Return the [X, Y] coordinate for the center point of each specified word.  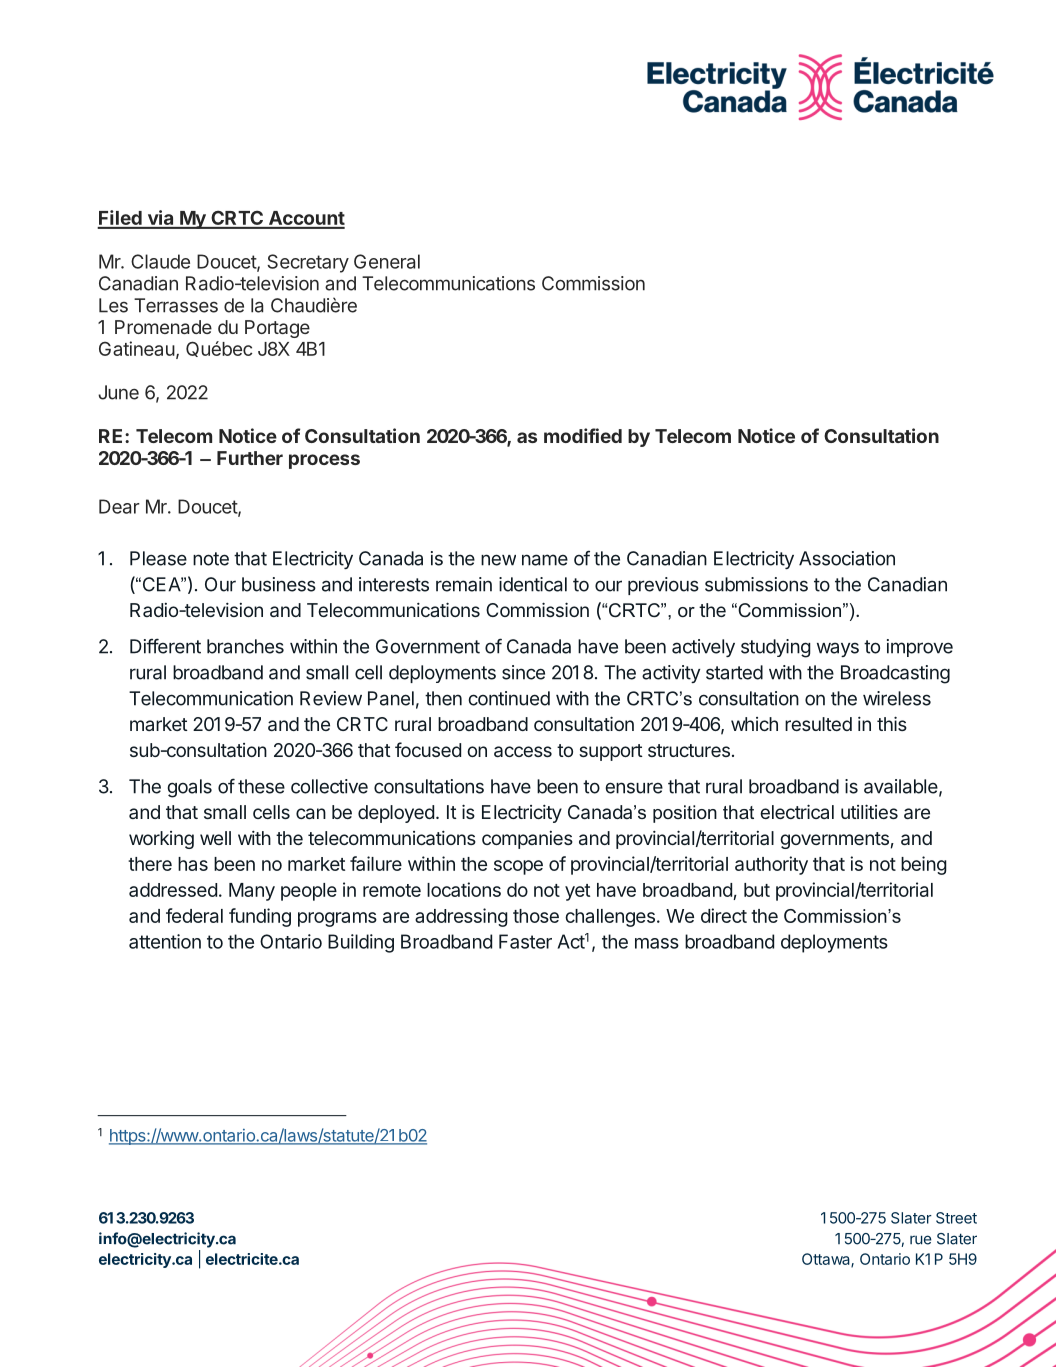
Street [956, 1218]
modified [583, 435]
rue [921, 1240]
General [387, 261]
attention [165, 941]
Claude [160, 261]
